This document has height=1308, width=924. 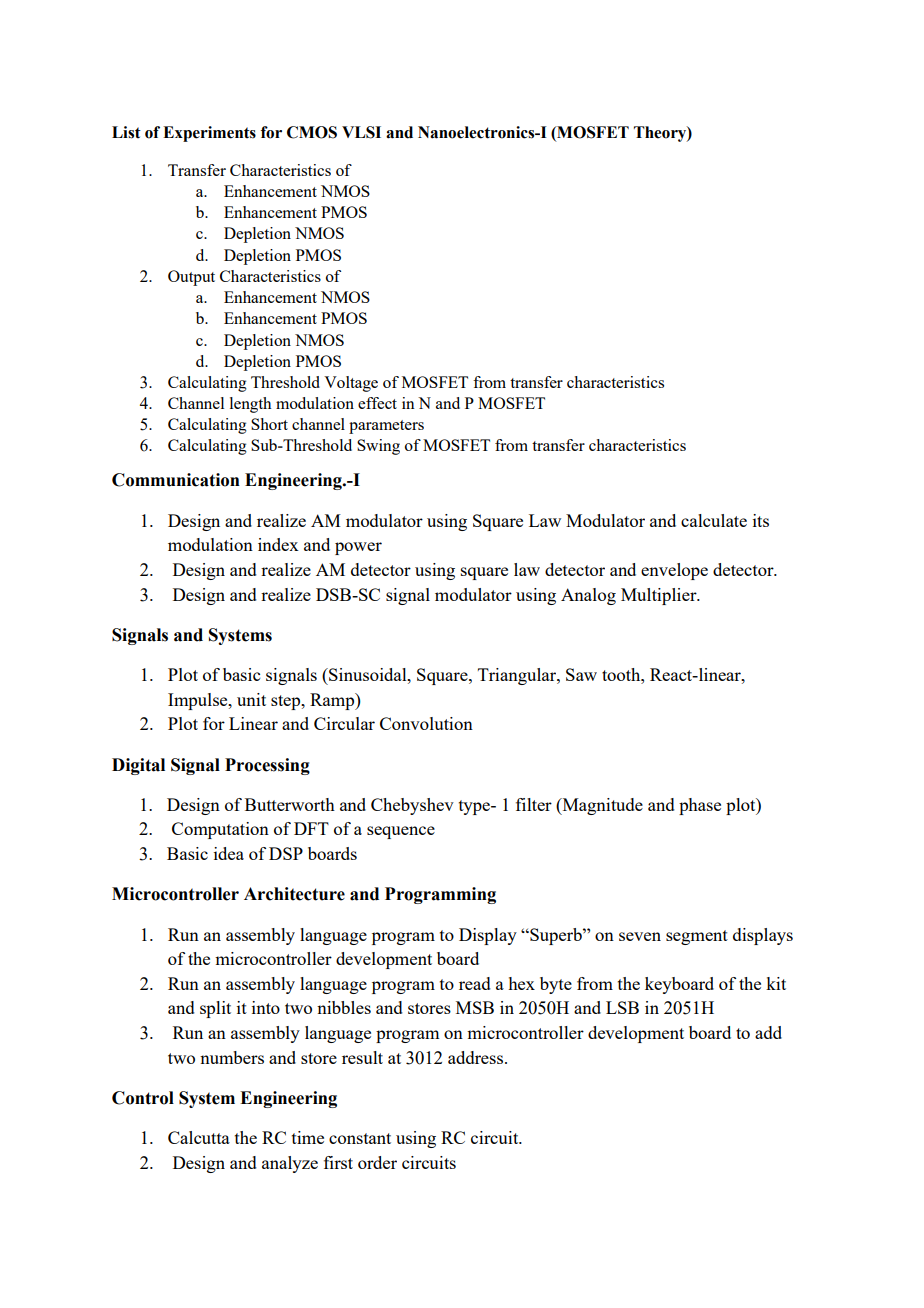 What do you see at coordinates (377, 1162) in the document?
I see `order` at bounding box center [377, 1162].
